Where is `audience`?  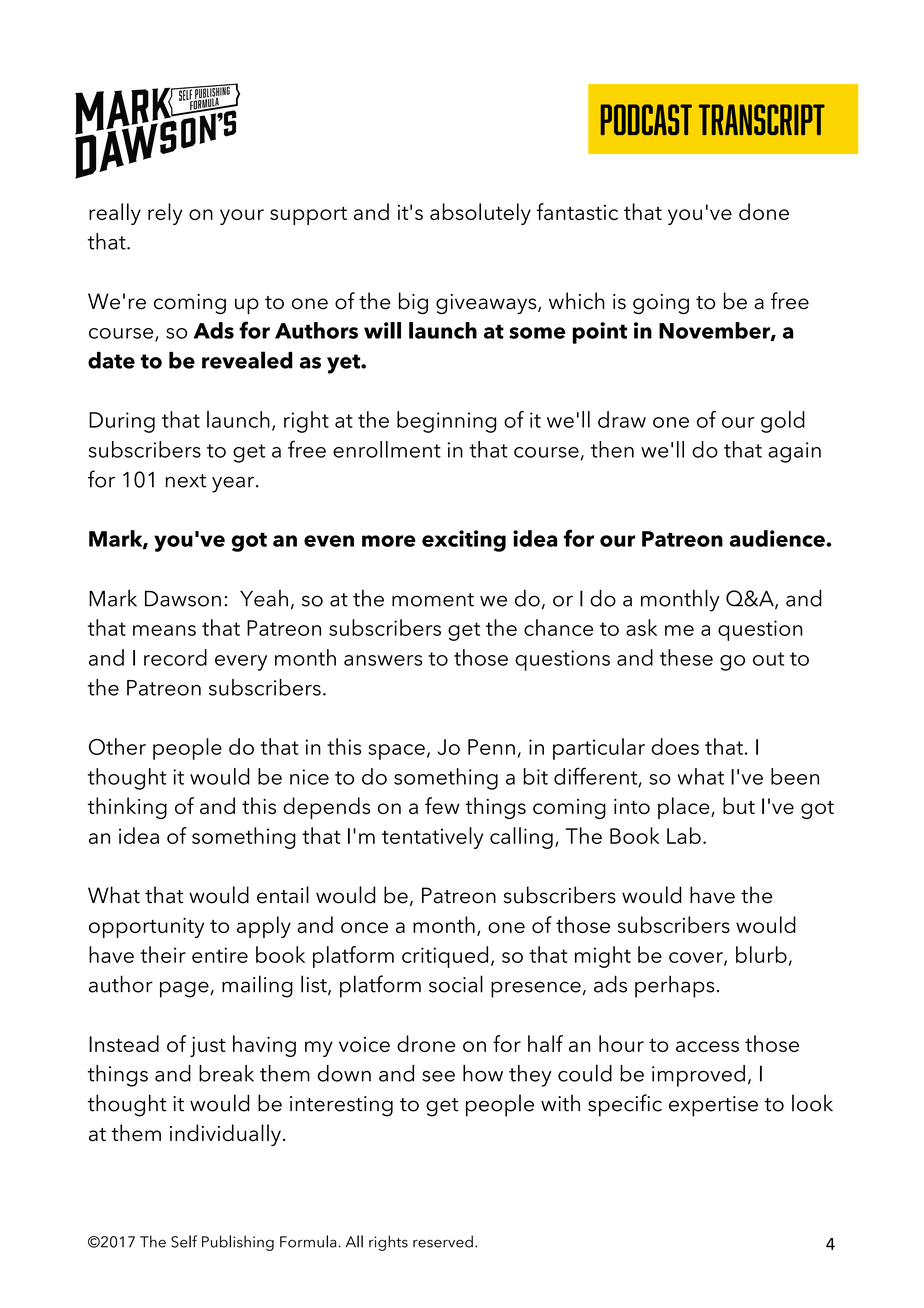 audience is located at coordinates (778, 538).
